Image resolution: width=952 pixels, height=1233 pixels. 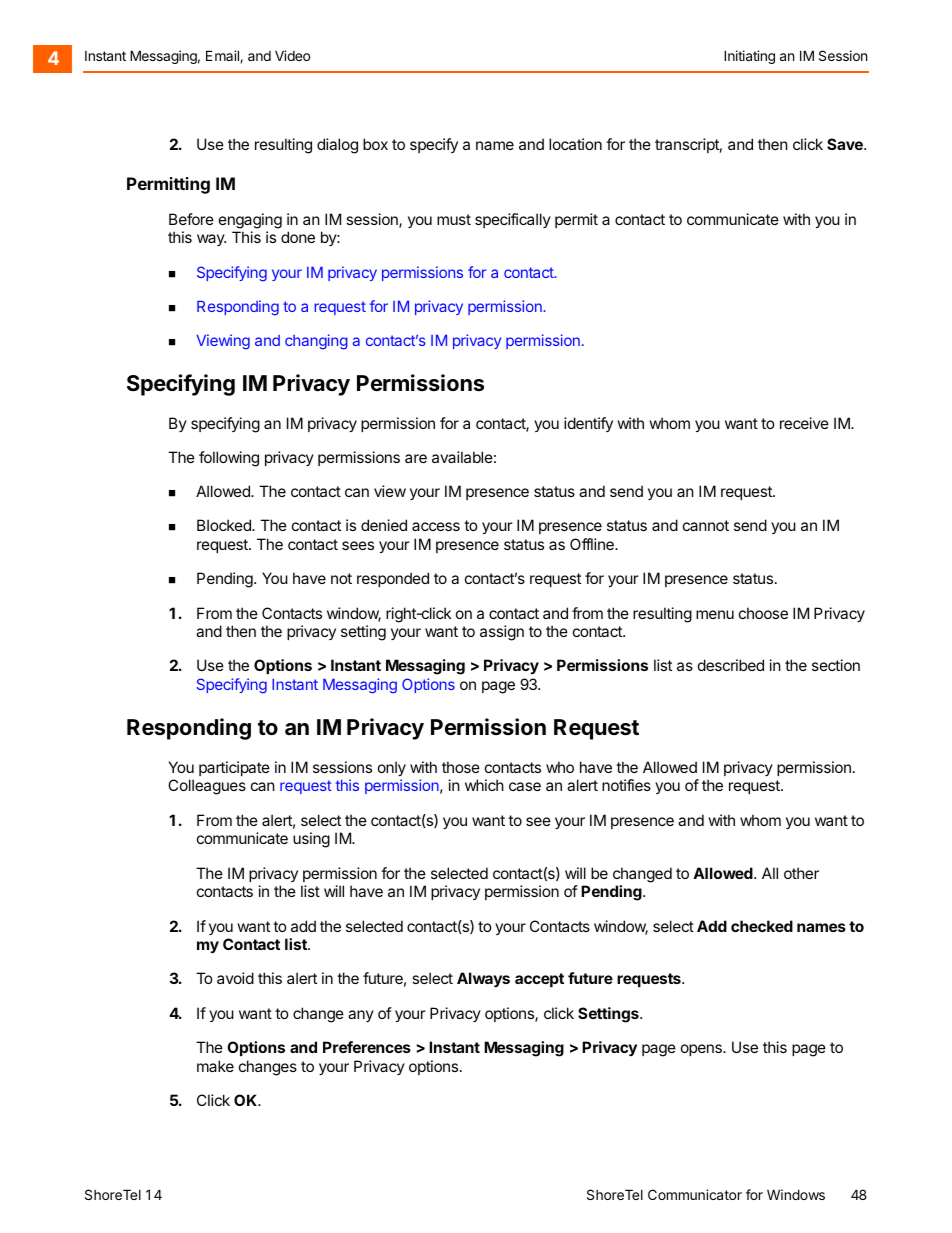 What do you see at coordinates (502, 633) in the page?
I see `assign` at bounding box center [502, 633].
